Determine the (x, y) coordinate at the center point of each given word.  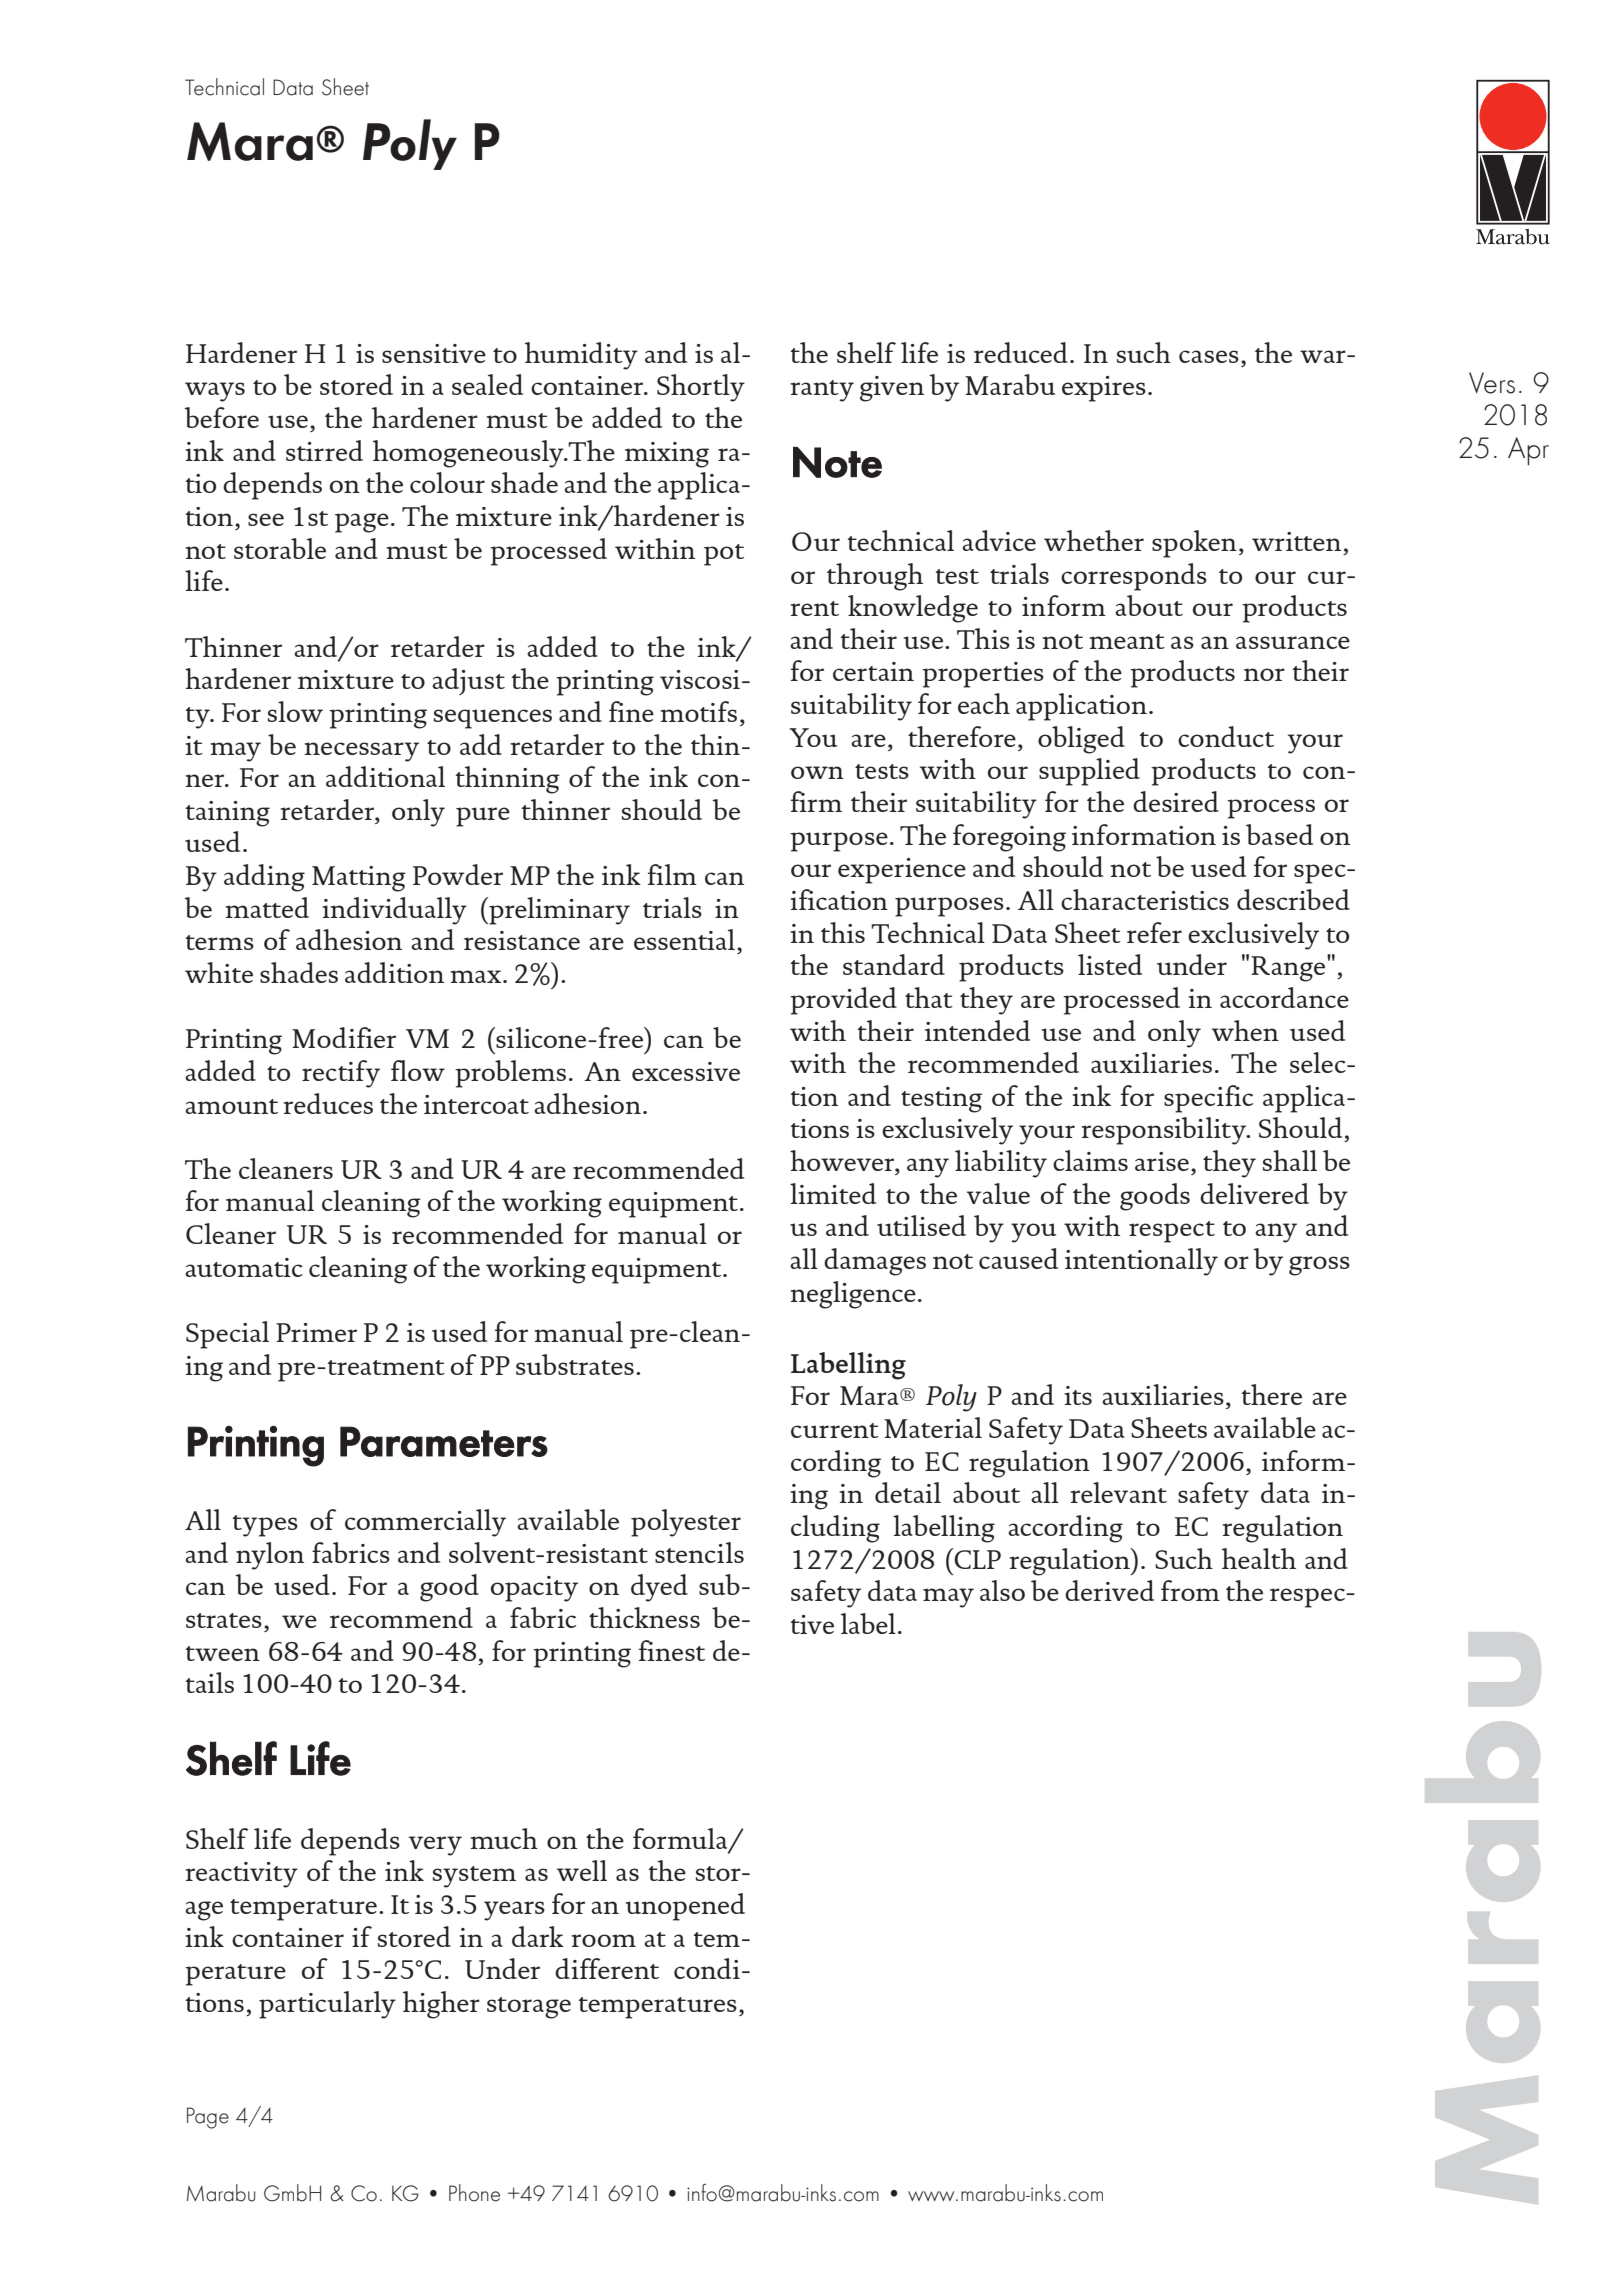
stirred (324, 450)
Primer (316, 1332)
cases (1209, 356)
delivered (1254, 1193)
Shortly (701, 388)
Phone (474, 2193)
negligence (853, 1295)
